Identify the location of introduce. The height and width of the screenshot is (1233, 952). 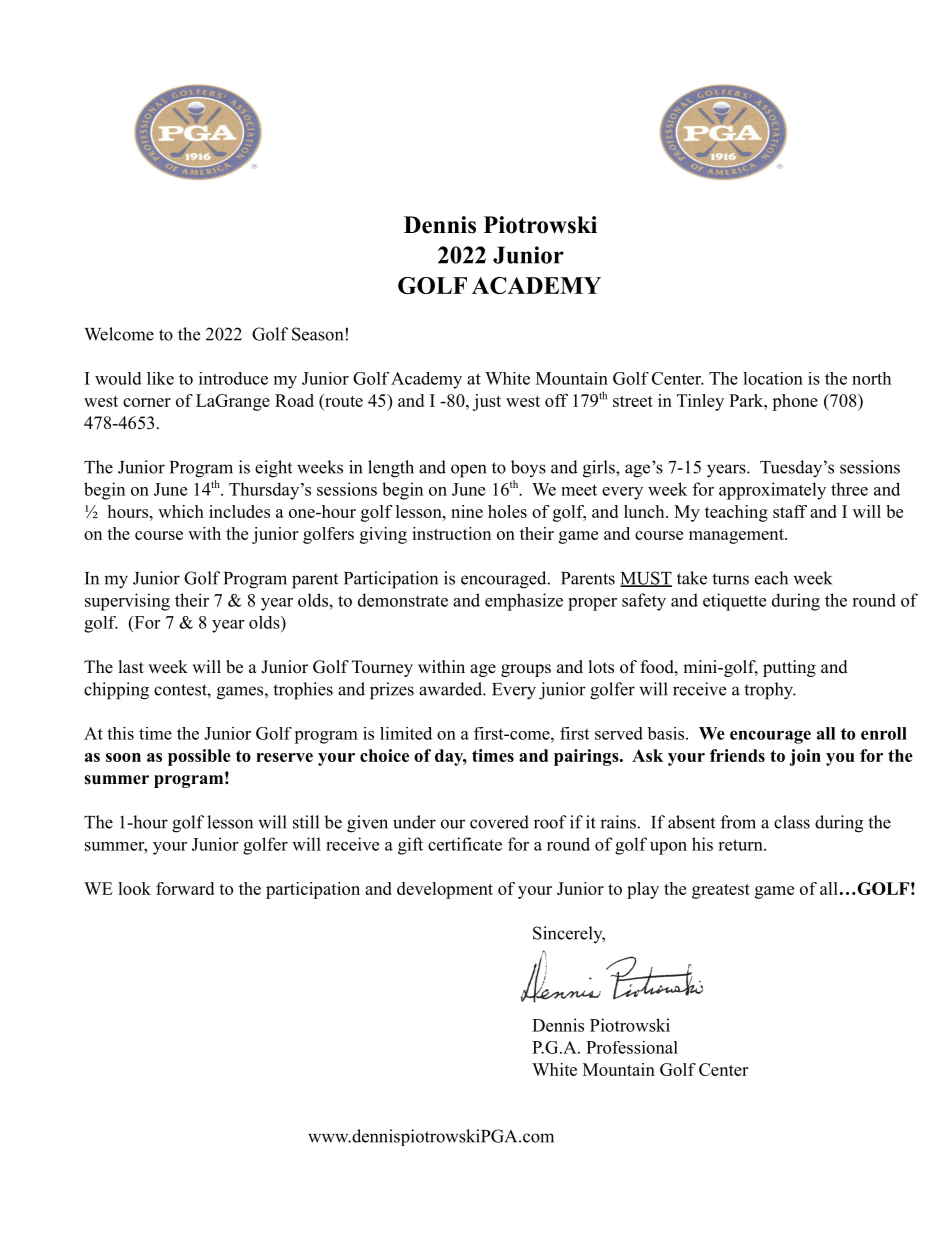
(233, 378).
